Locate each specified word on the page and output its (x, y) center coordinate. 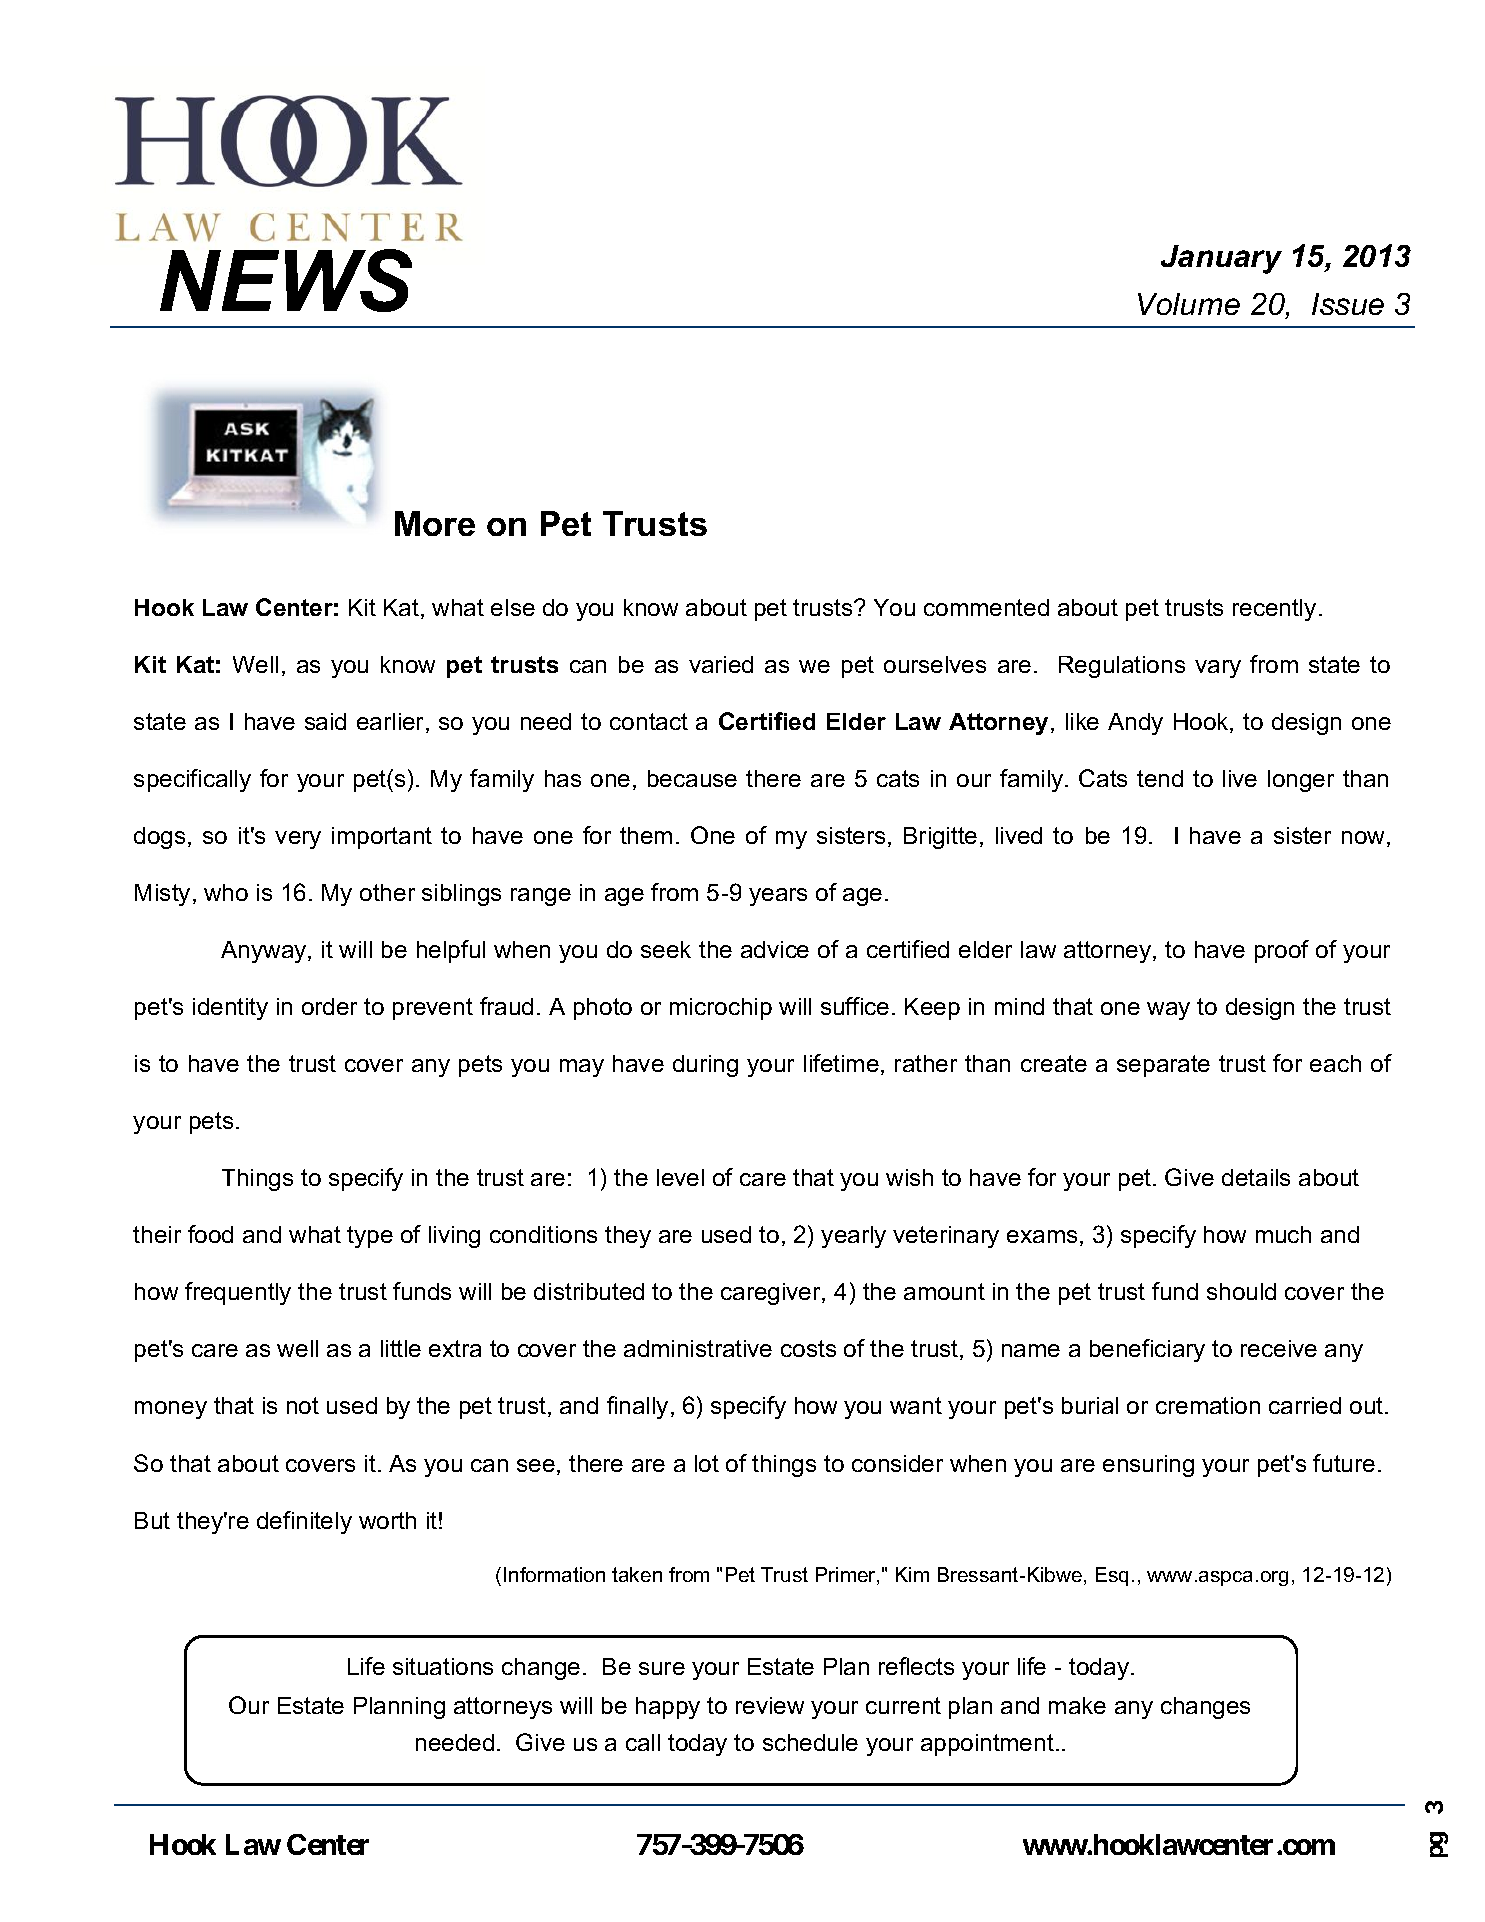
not (303, 1405)
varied (721, 664)
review (770, 1705)
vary (1218, 669)
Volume (1189, 304)
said (325, 721)
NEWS (286, 280)
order (329, 1006)
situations (443, 1666)
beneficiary (1147, 1350)
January (1221, 259)
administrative (698, 1348)
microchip (721, 1009)
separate (1163, 1066)
